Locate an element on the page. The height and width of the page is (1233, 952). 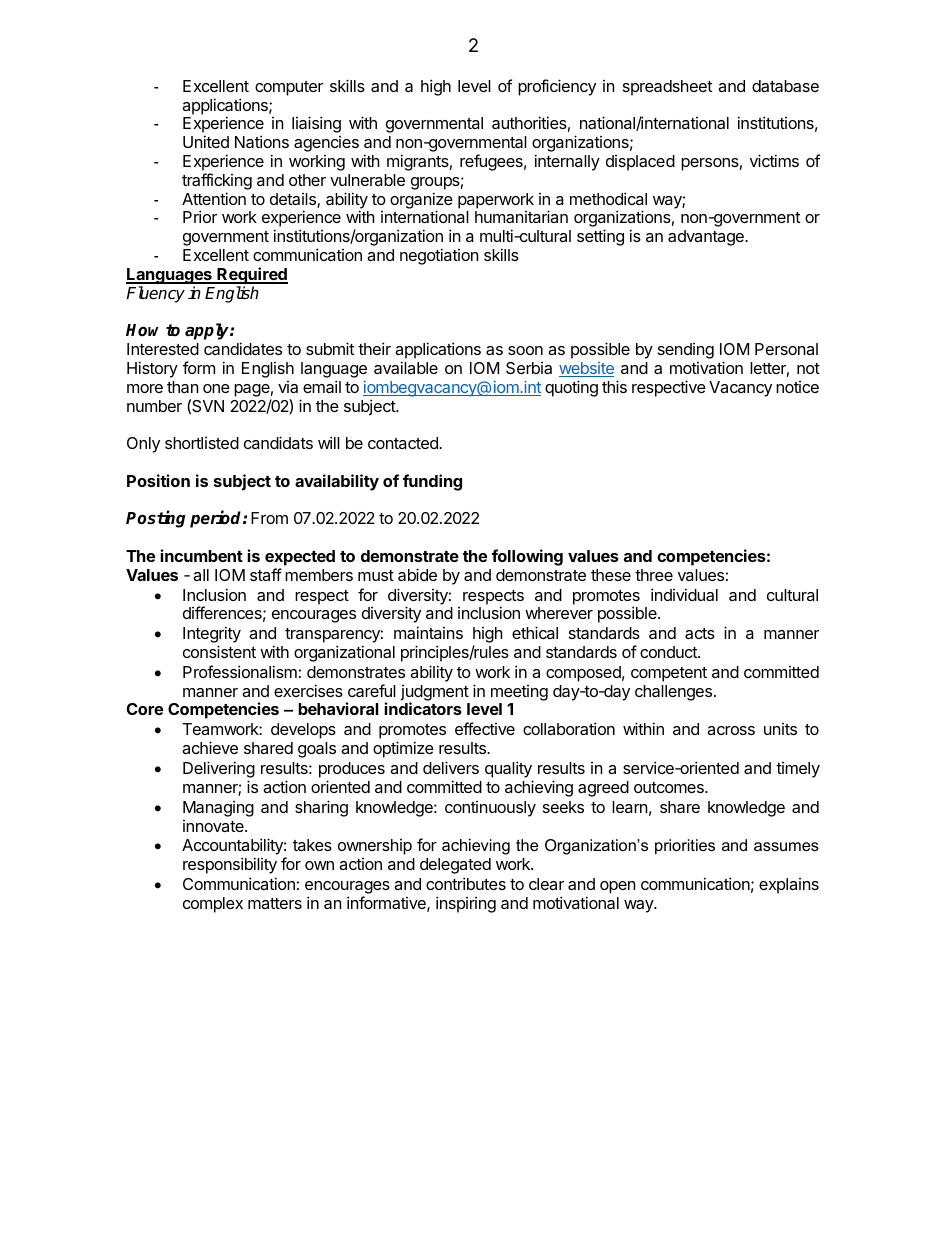
responsibility is located at coordinates (230, 865).
